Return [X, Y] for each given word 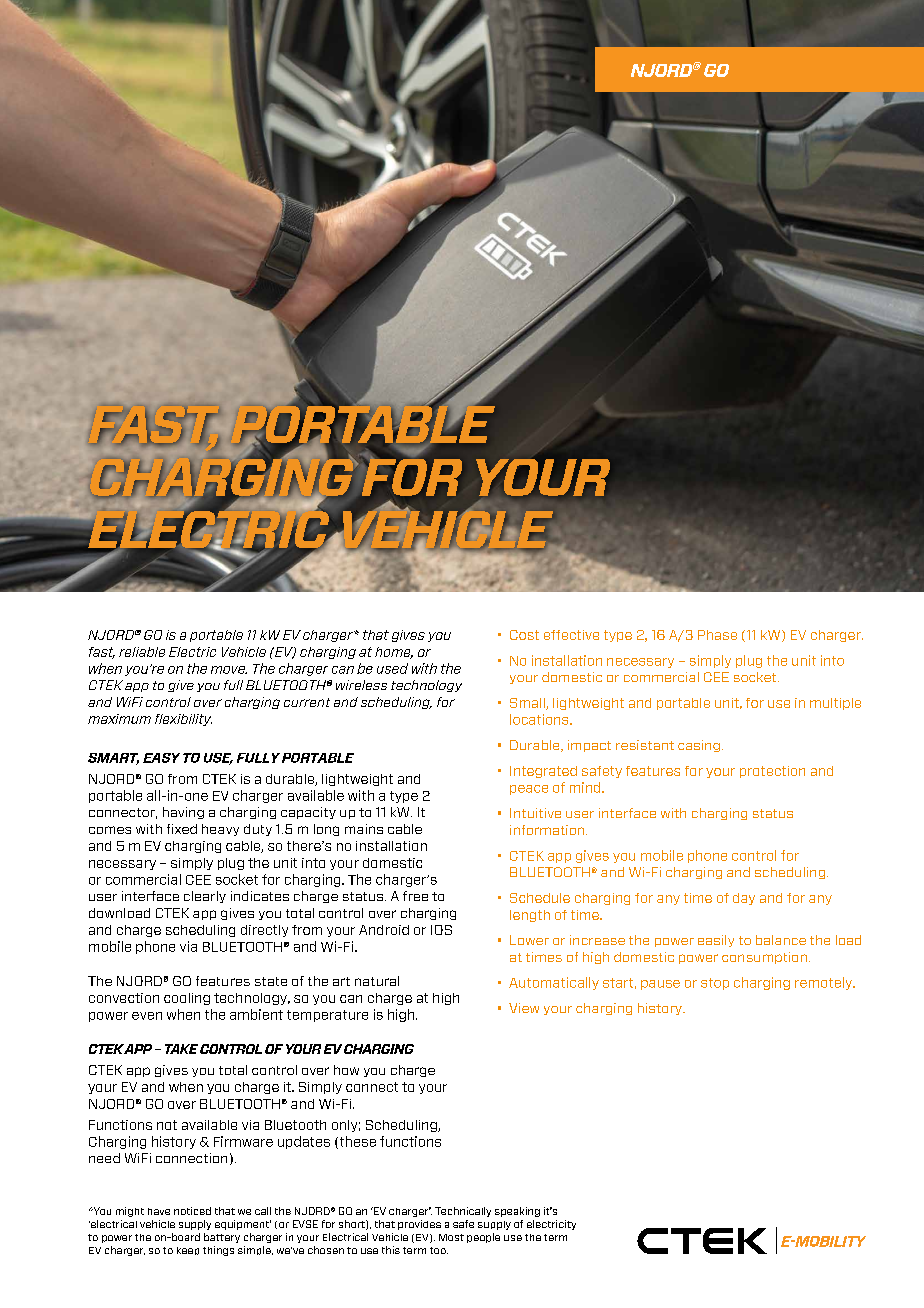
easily [716, 941]
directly [264, 931]
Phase [717, 635]
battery [222, 1238]
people [483, 1238]
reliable [142, 652]
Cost [524, 635]
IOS [441, 930]
